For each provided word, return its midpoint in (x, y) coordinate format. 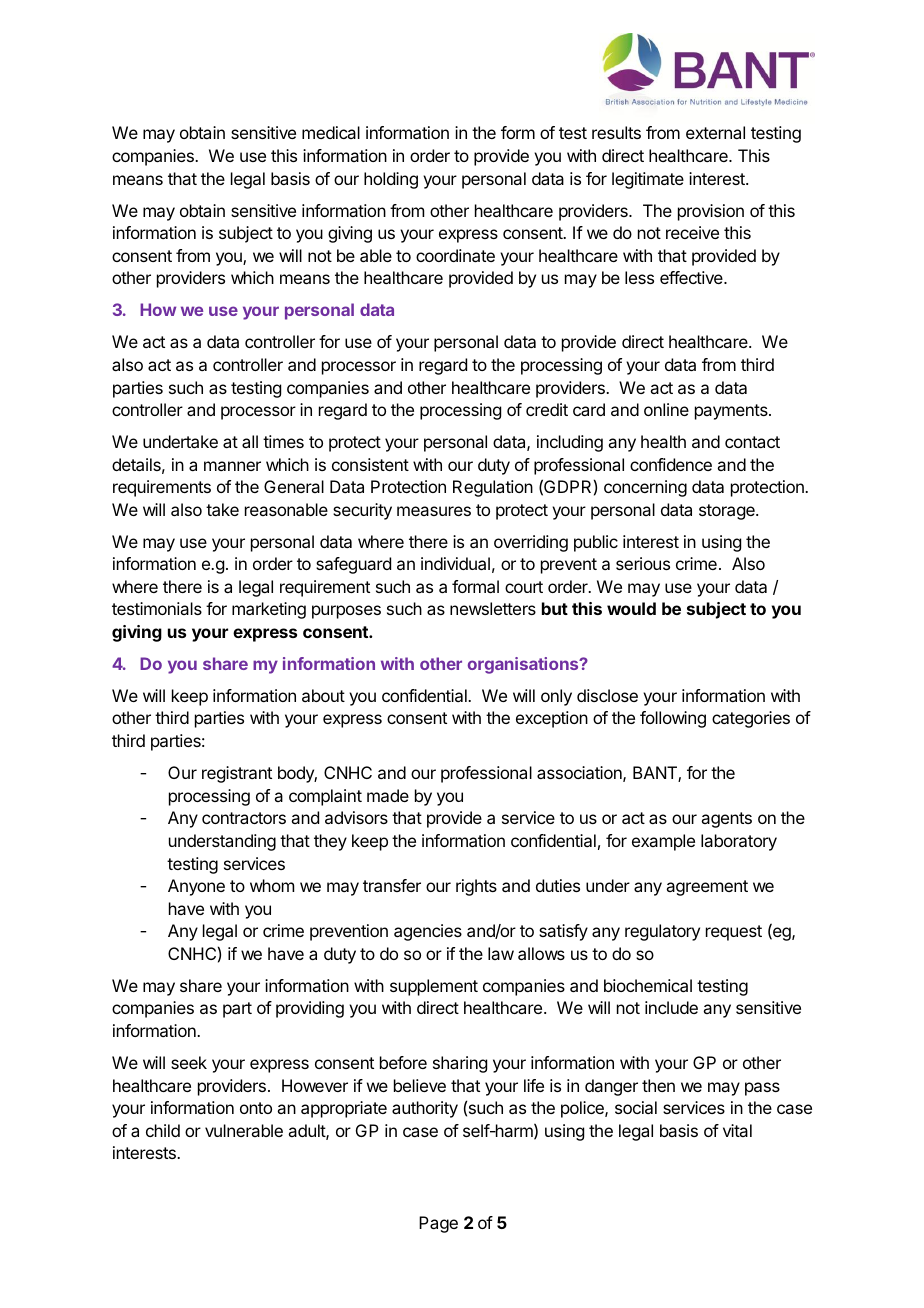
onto (256, 1108)
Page (438, 1224)
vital (737, 1130)
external (715, 132)
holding (391, 180)
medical (331, 132)
